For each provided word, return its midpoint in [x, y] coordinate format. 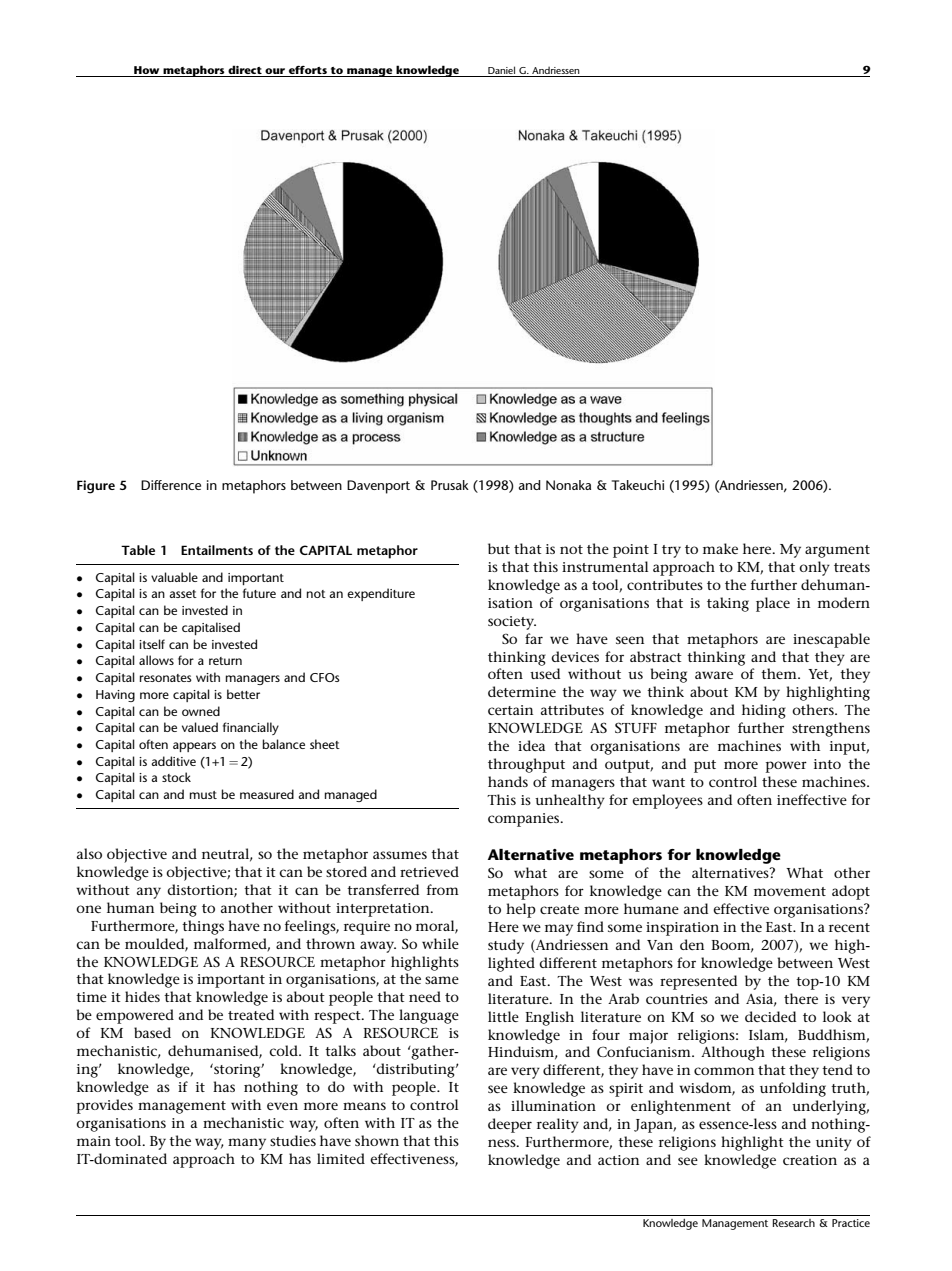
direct [245, 69]
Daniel [501, 70]
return [225, 661]
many [247, 1144]
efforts [308, 70]
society [512, 623]
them [780, 673]
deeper [510, 1125]
